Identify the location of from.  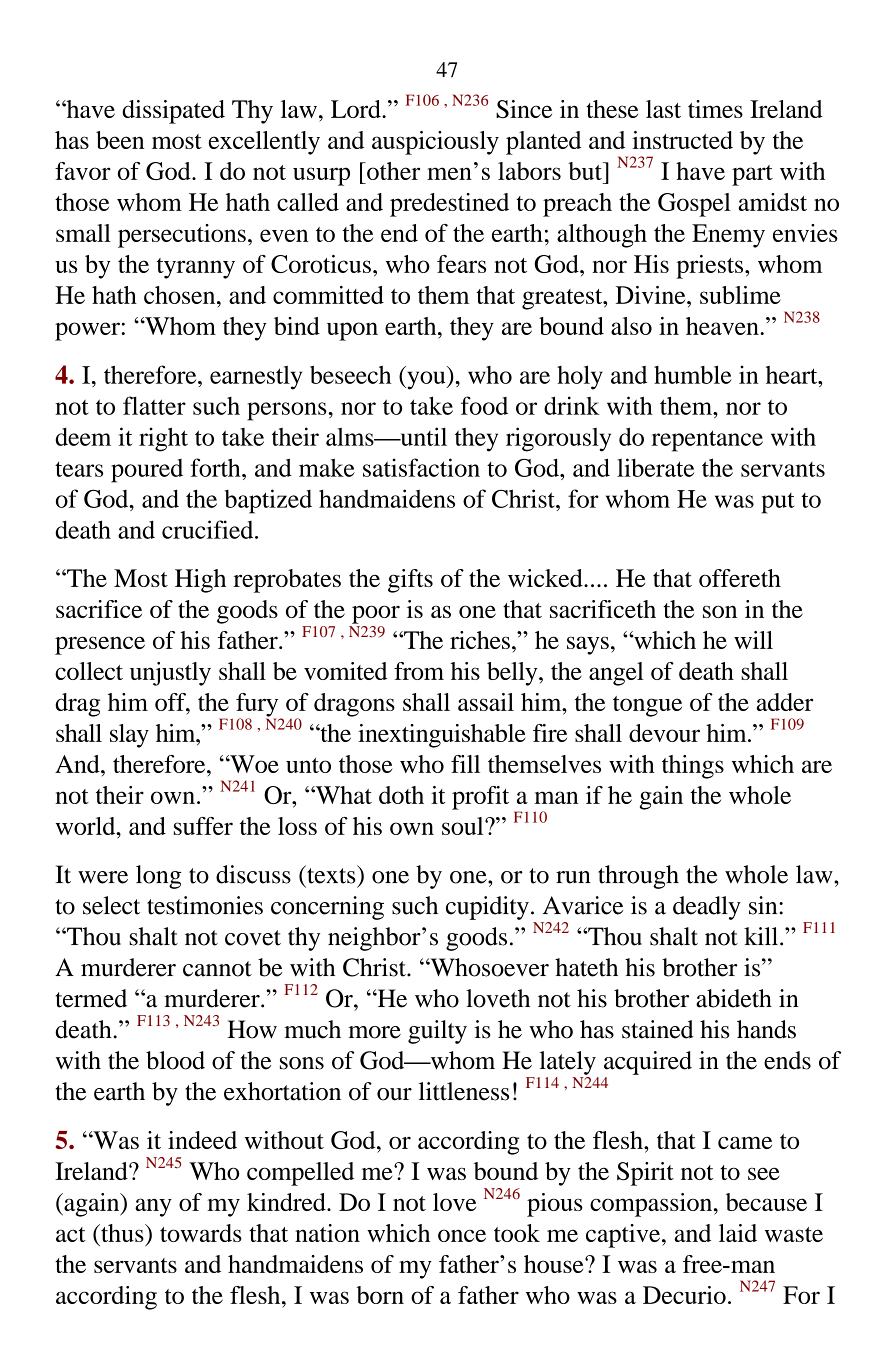
(419, 671).
